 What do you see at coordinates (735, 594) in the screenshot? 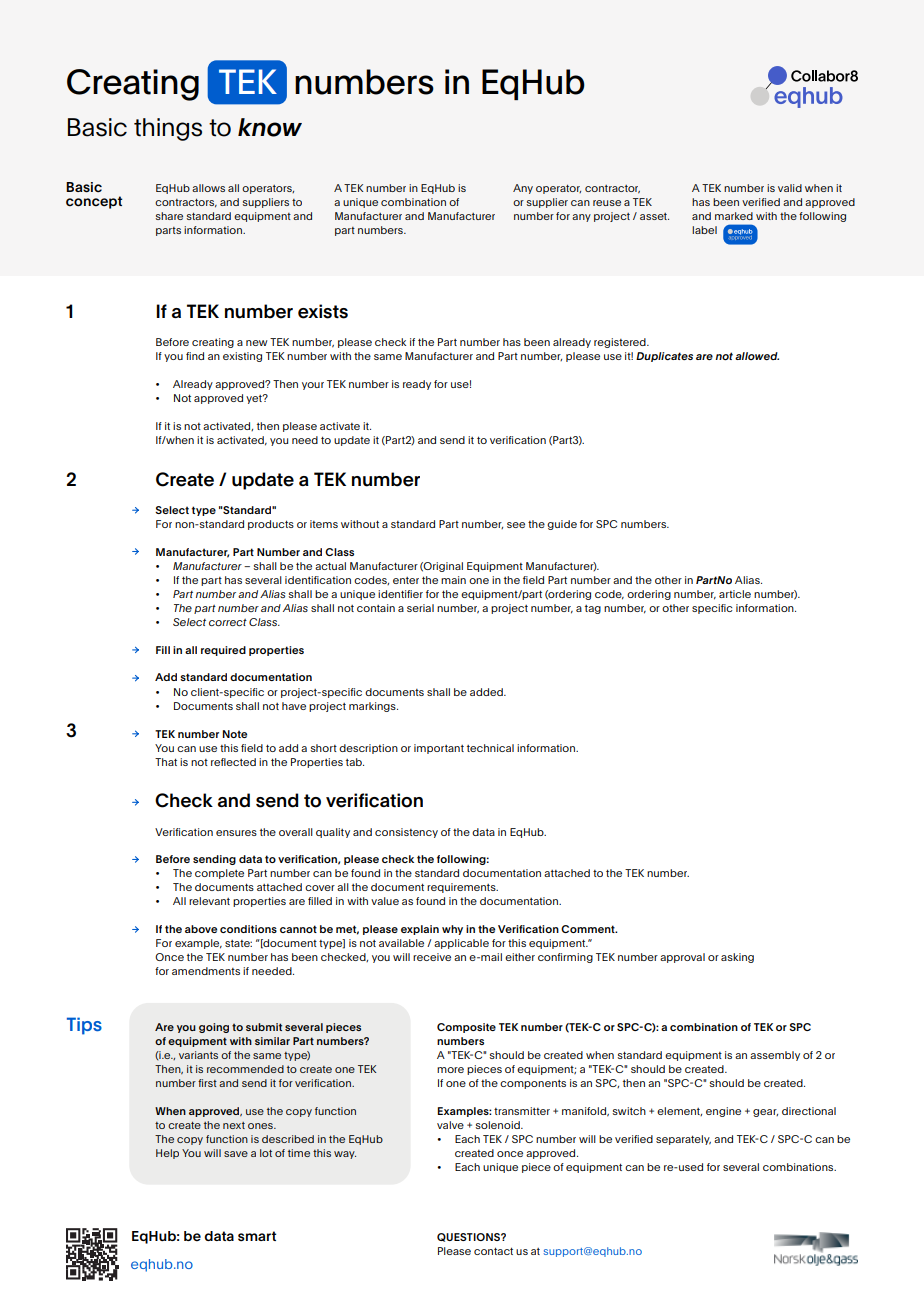
I see `article` at bounding box center [735, 594].
